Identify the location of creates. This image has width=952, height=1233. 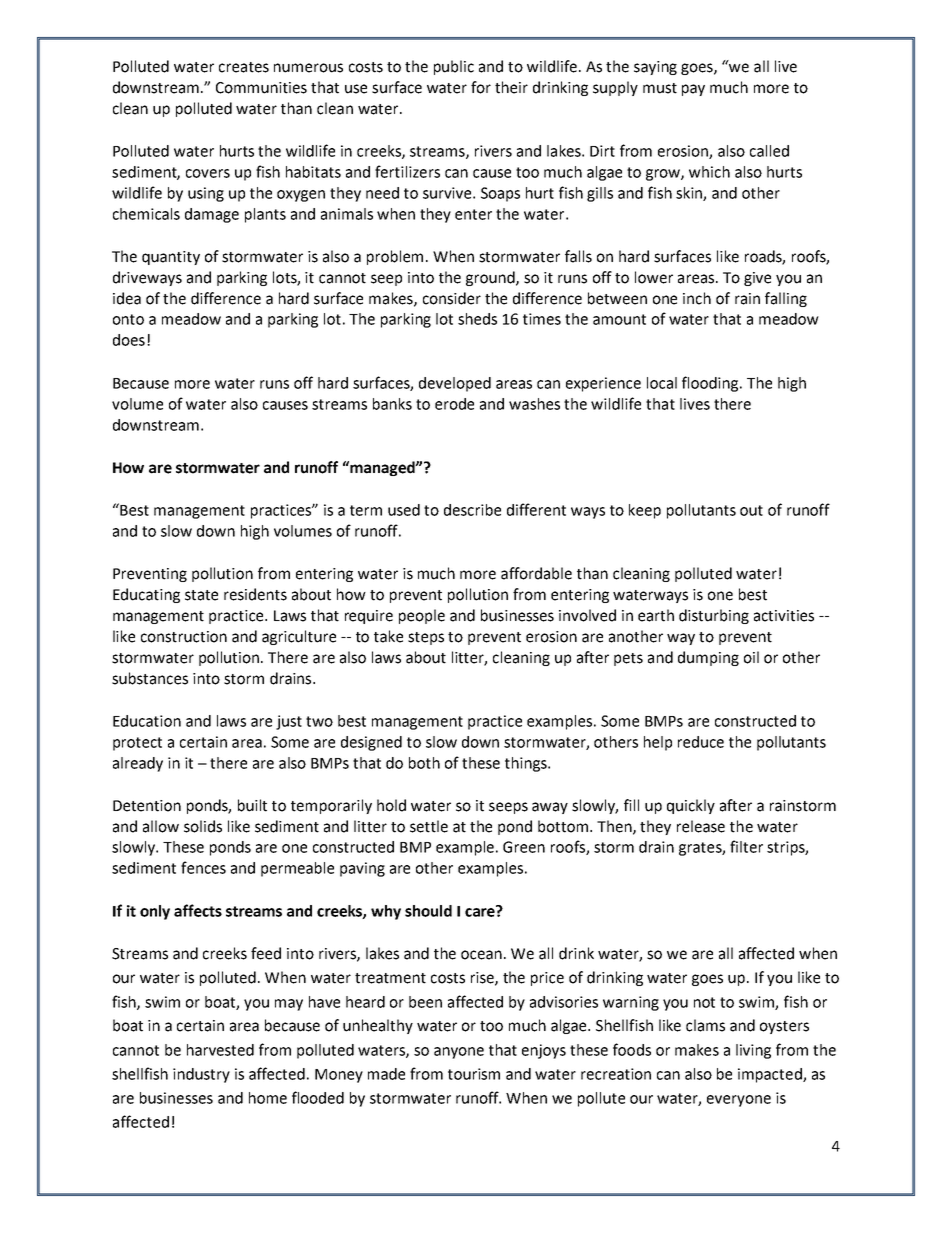
(244, 67).
